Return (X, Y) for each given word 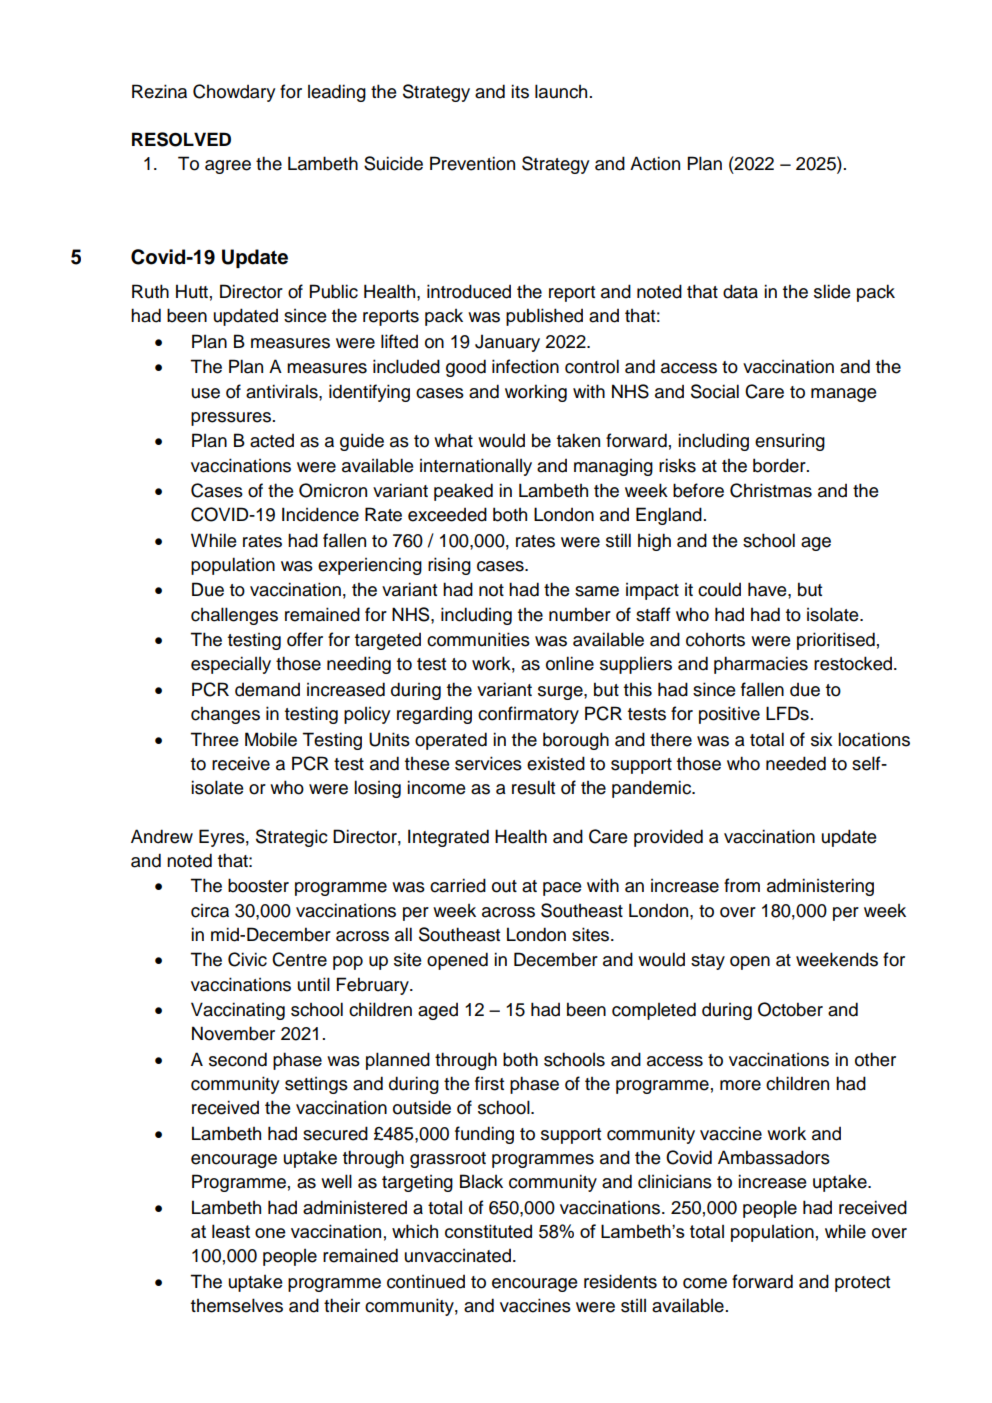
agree (228, 167)
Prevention (472, 163)
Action (655, 163)
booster (258, 885)
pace (562, 889)
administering (820, 887)
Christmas (771, 490)
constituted (488, 1231)
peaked (463, 492)
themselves (237, 1305)
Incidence (320, 514)
